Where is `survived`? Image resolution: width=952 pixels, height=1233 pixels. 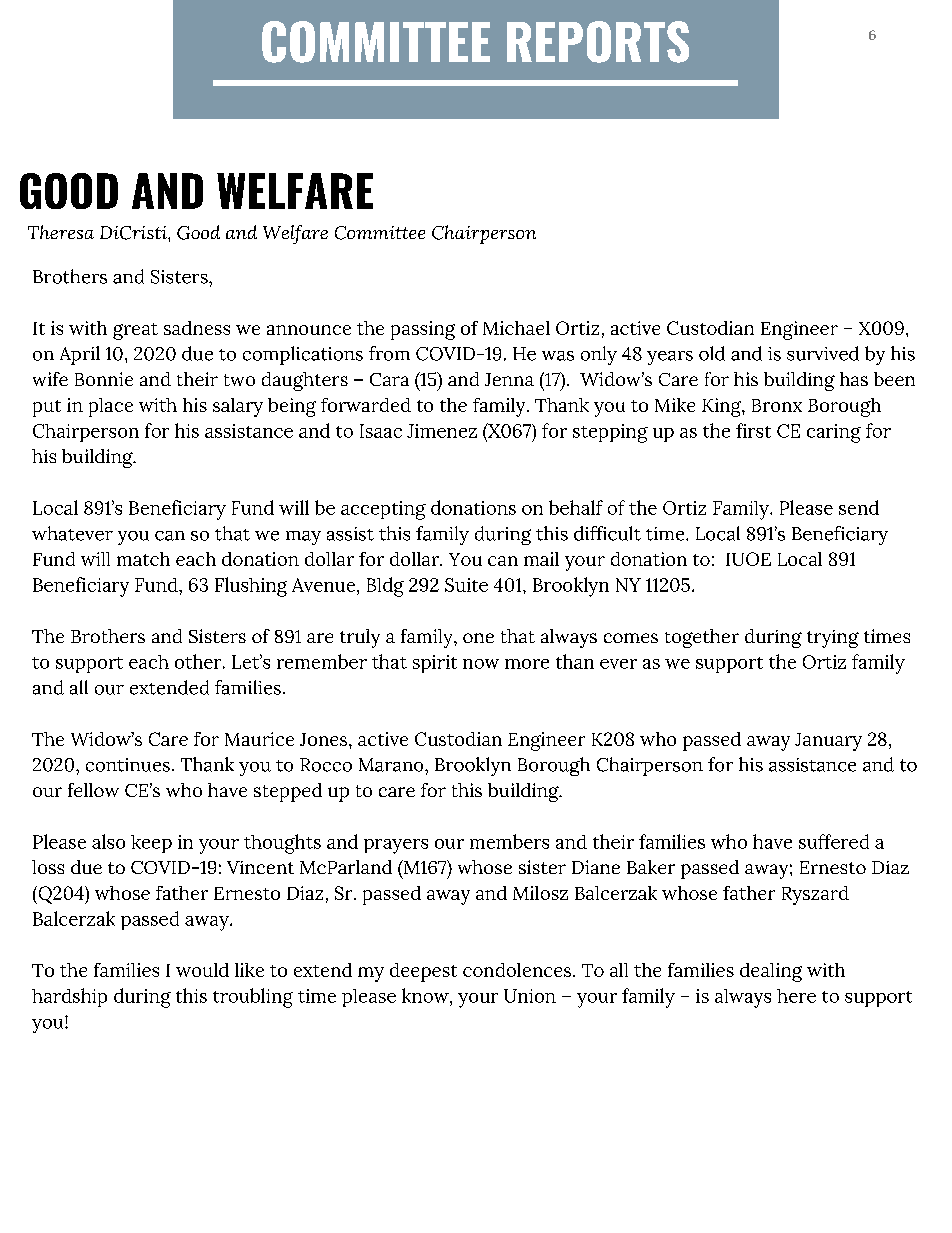 survived is located at coordinates (823, 353).
